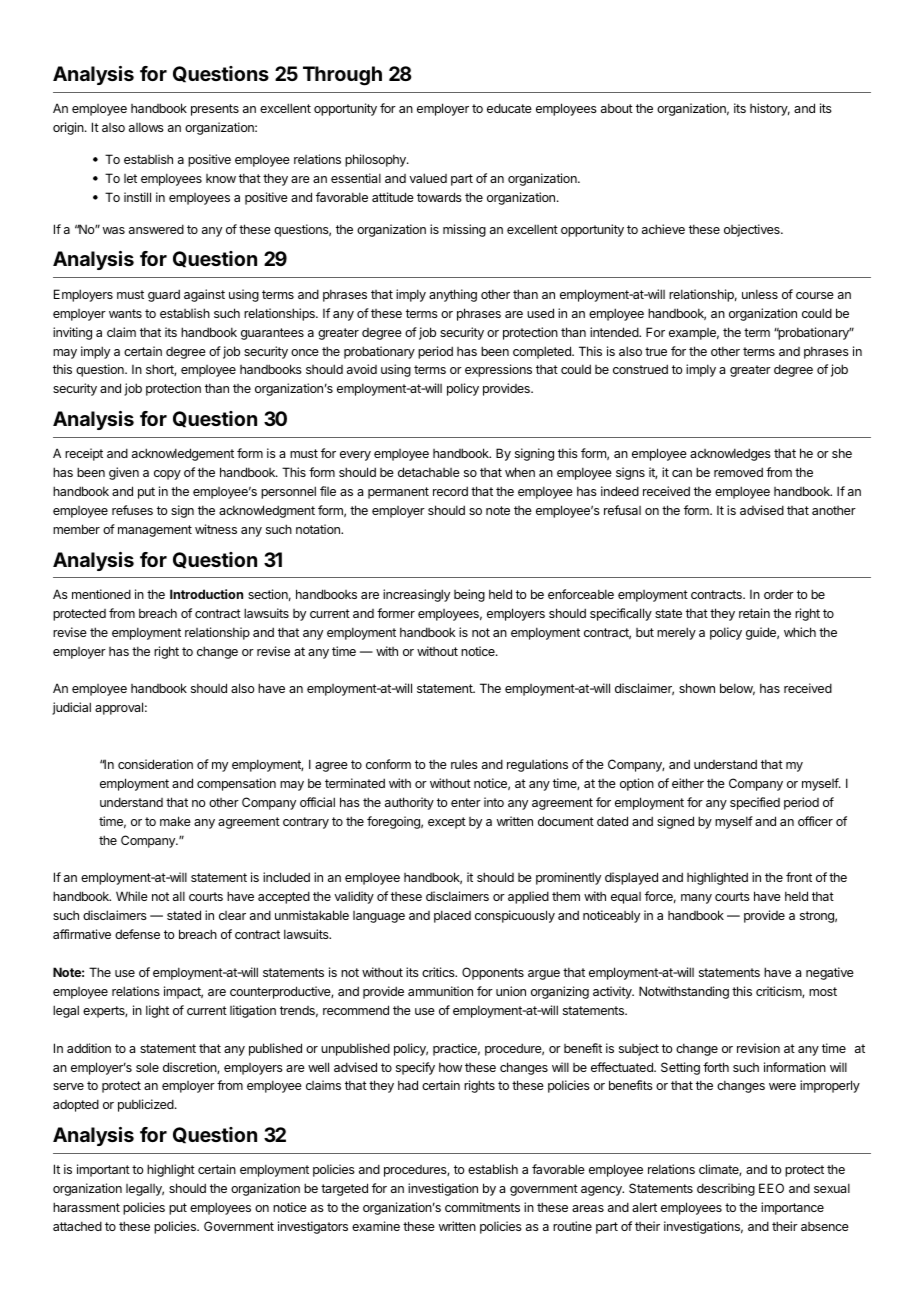  Describe the element at coordinates (482, 1207) in the document. I see `commitments` at that location.
